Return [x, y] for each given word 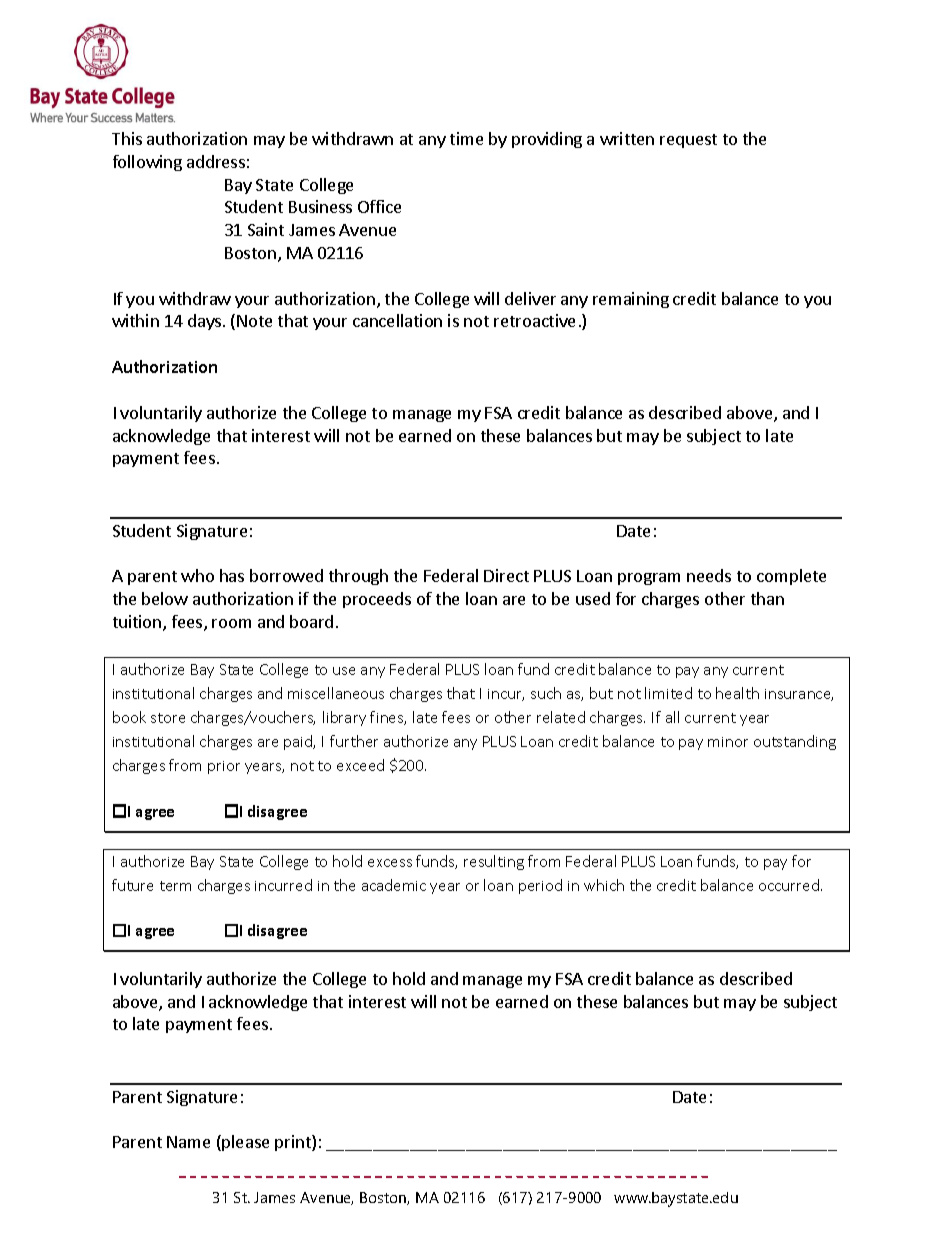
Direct [506, 575]
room [231, 623]
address [216, 161]
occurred [790, 885]
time [466, 138]
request [688, 141]
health [737, 693]
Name [188, 1142]
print [294, 1143]
